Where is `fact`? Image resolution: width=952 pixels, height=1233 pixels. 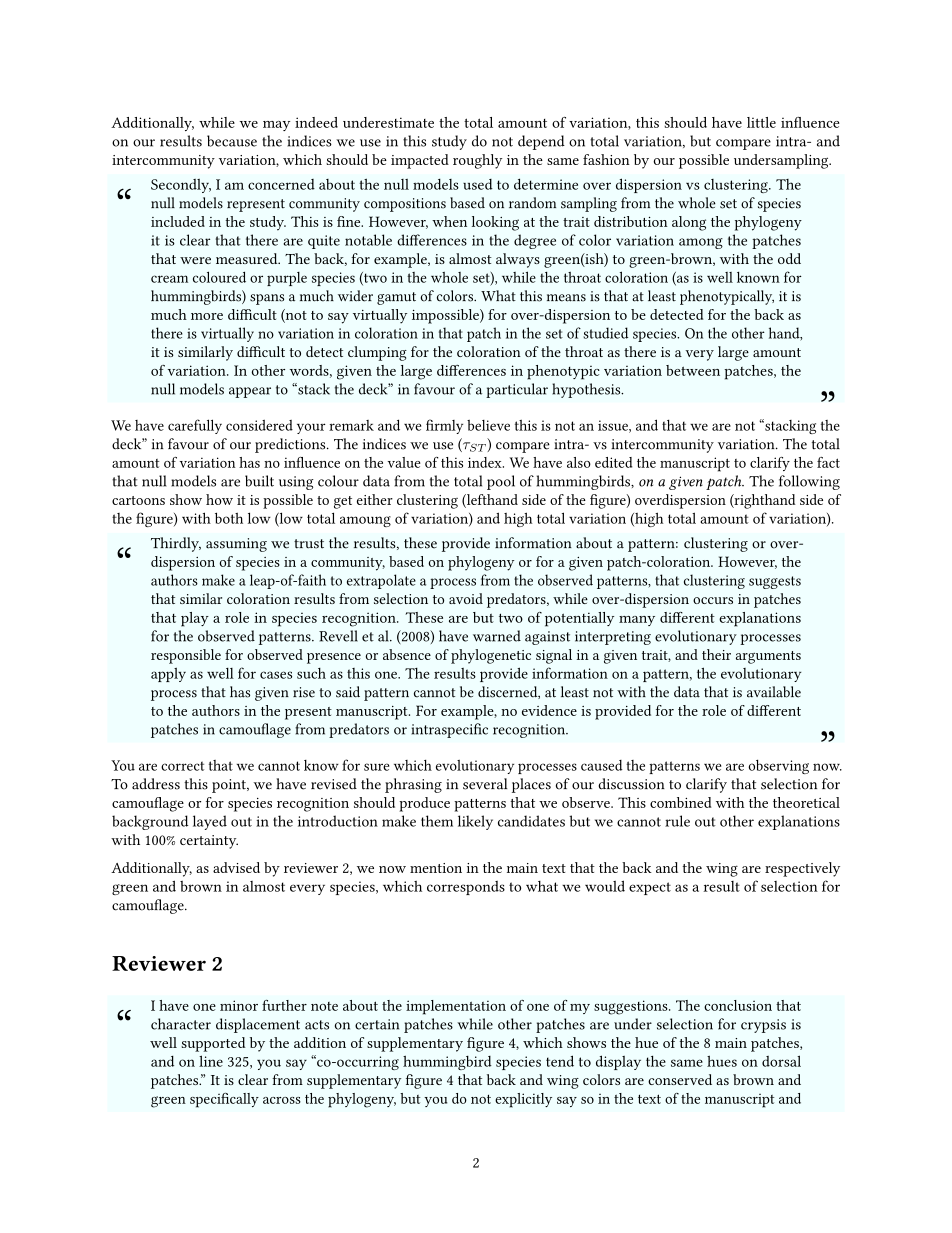
fact is located at coordinates (828, 462).
